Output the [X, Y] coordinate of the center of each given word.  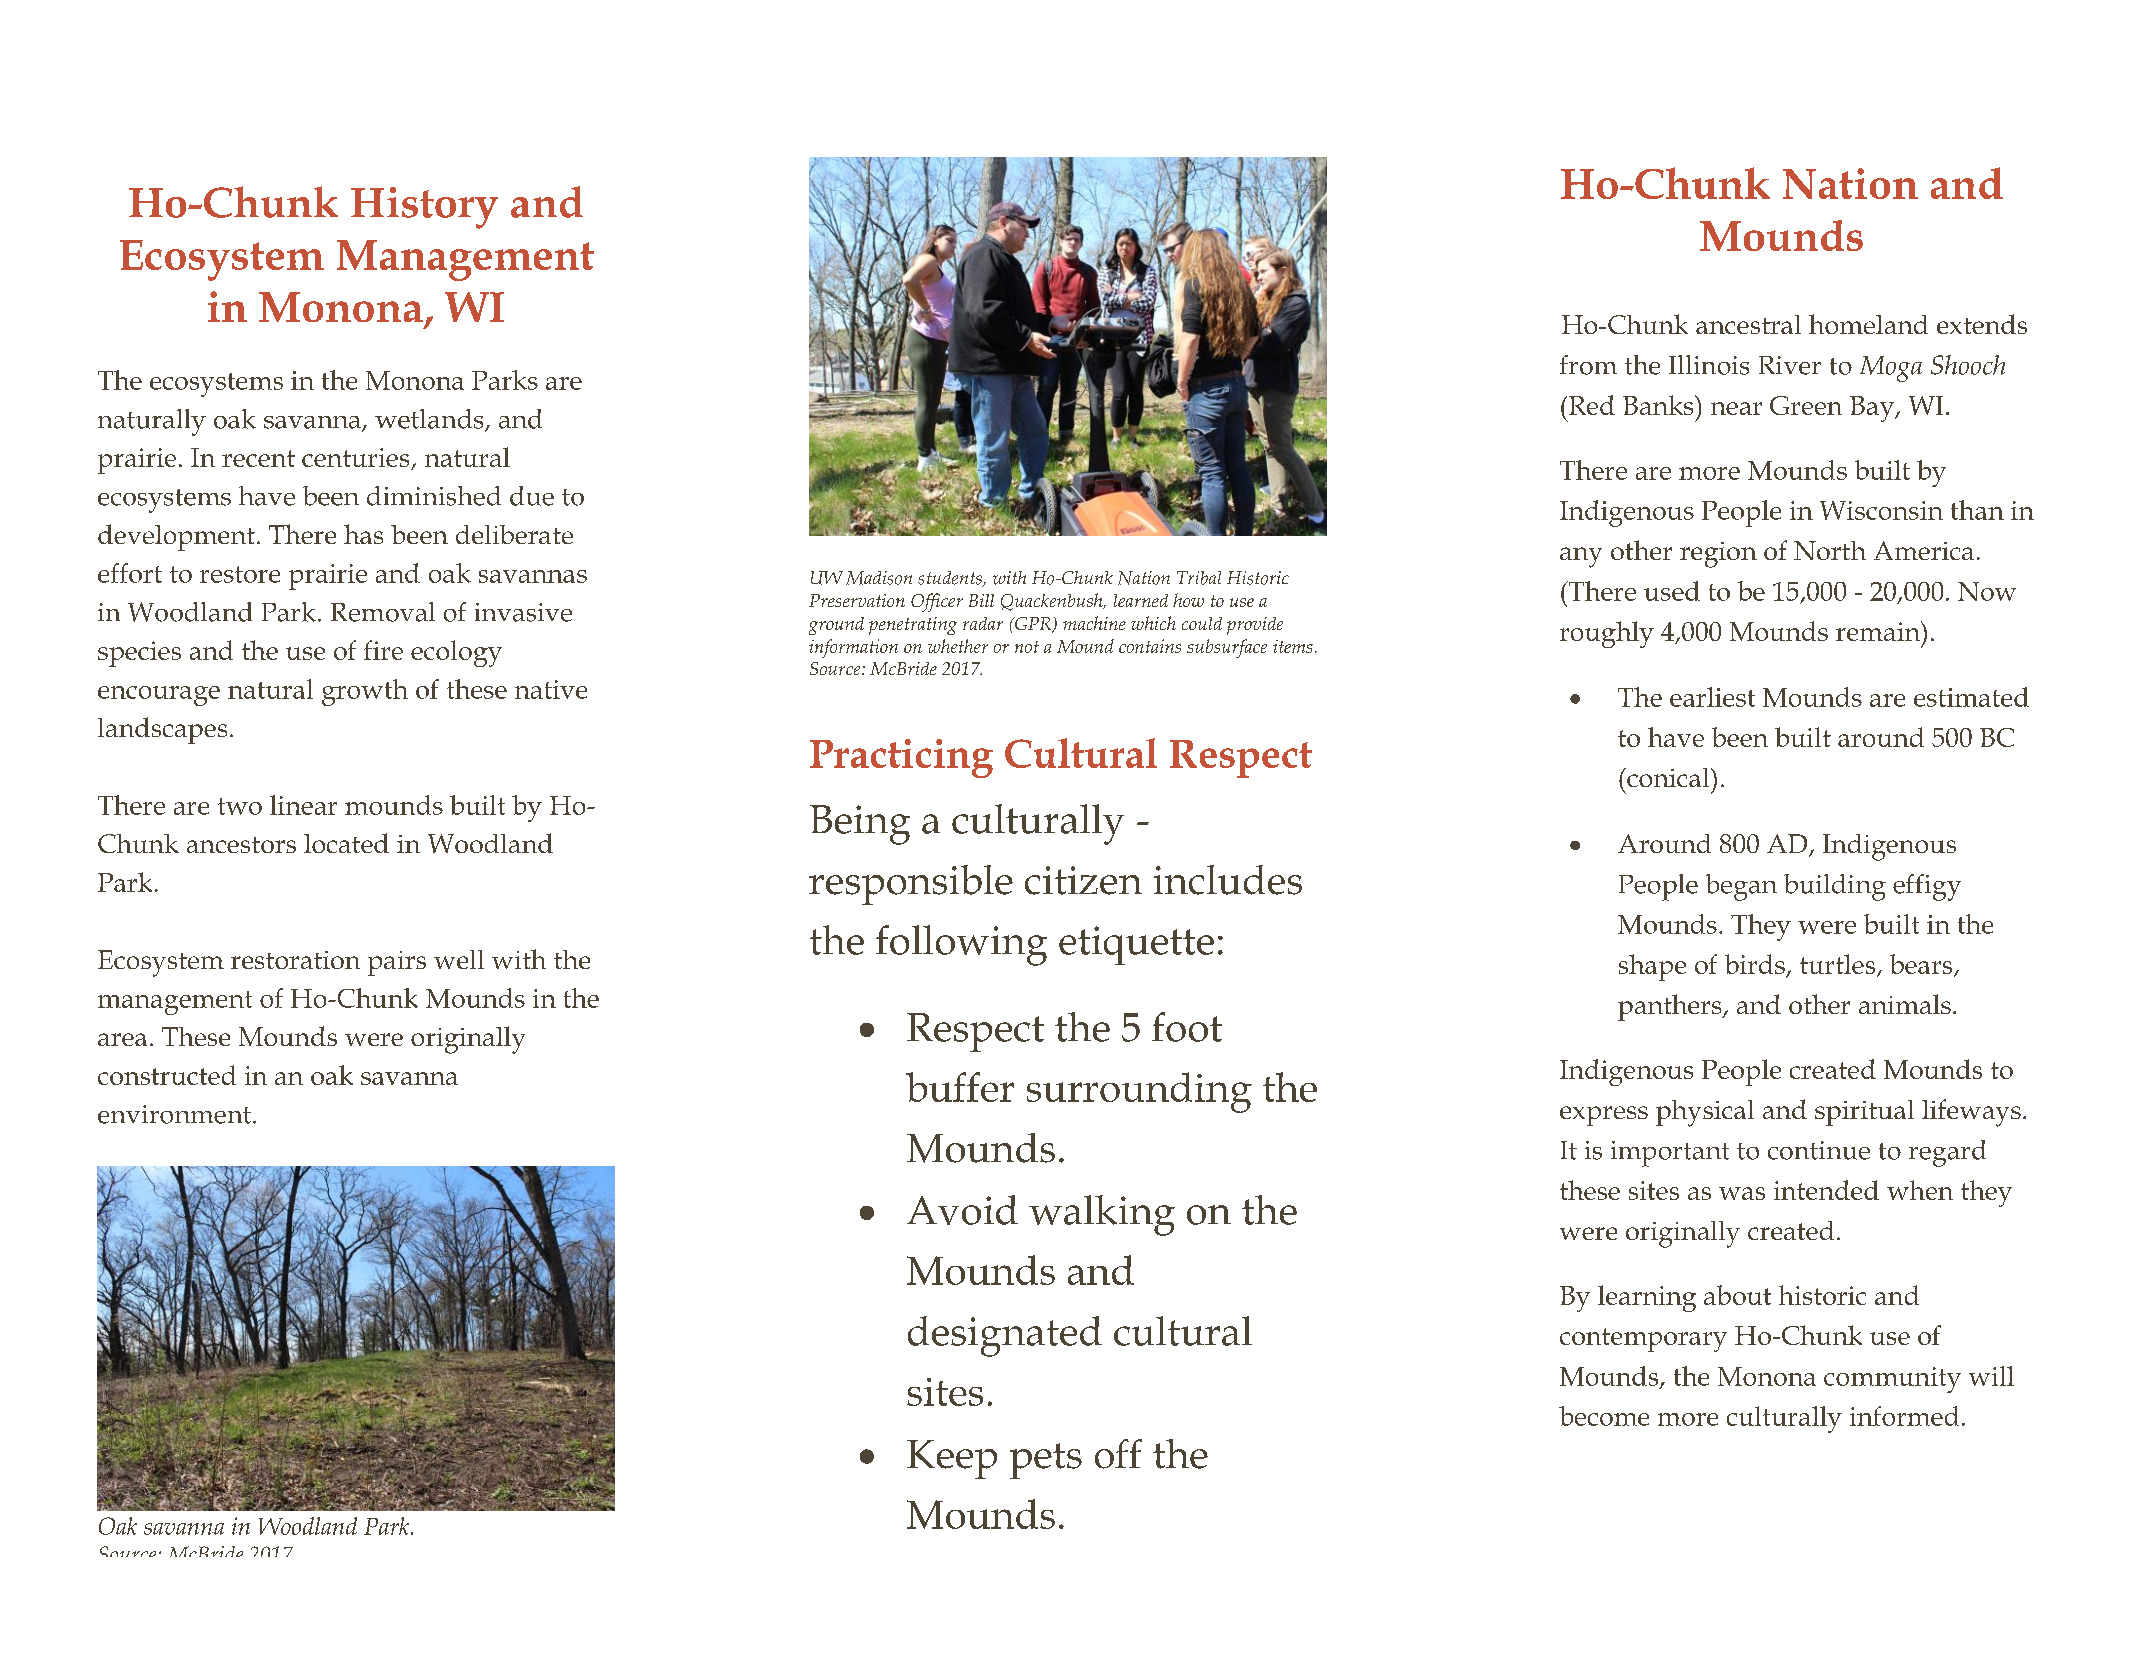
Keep [952, 1459]
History [424, 208]
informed [1904, 1416]
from [1588, 365]
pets [1046, 1461]
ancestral [1748, 324]
